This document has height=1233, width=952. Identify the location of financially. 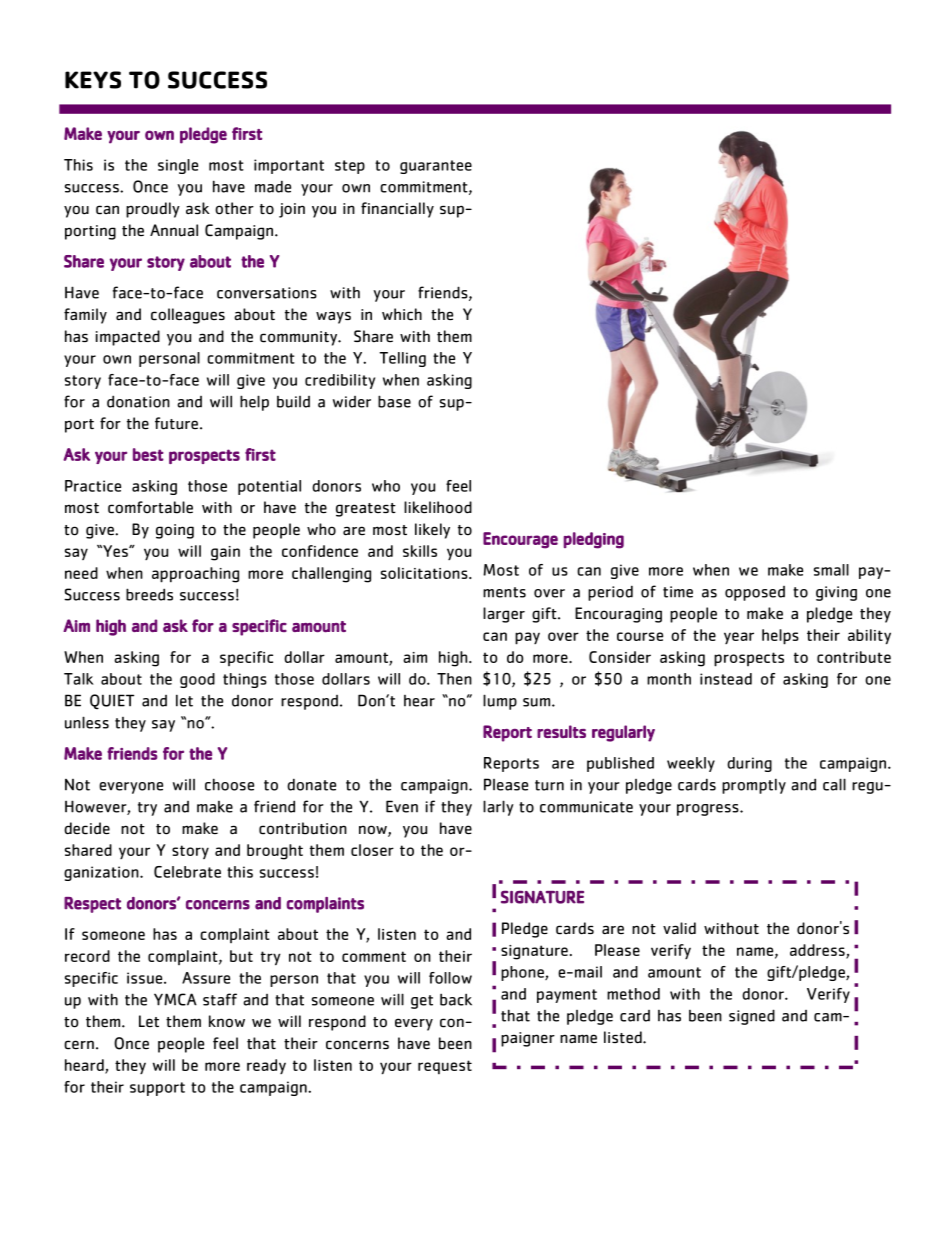
(397, 210).
